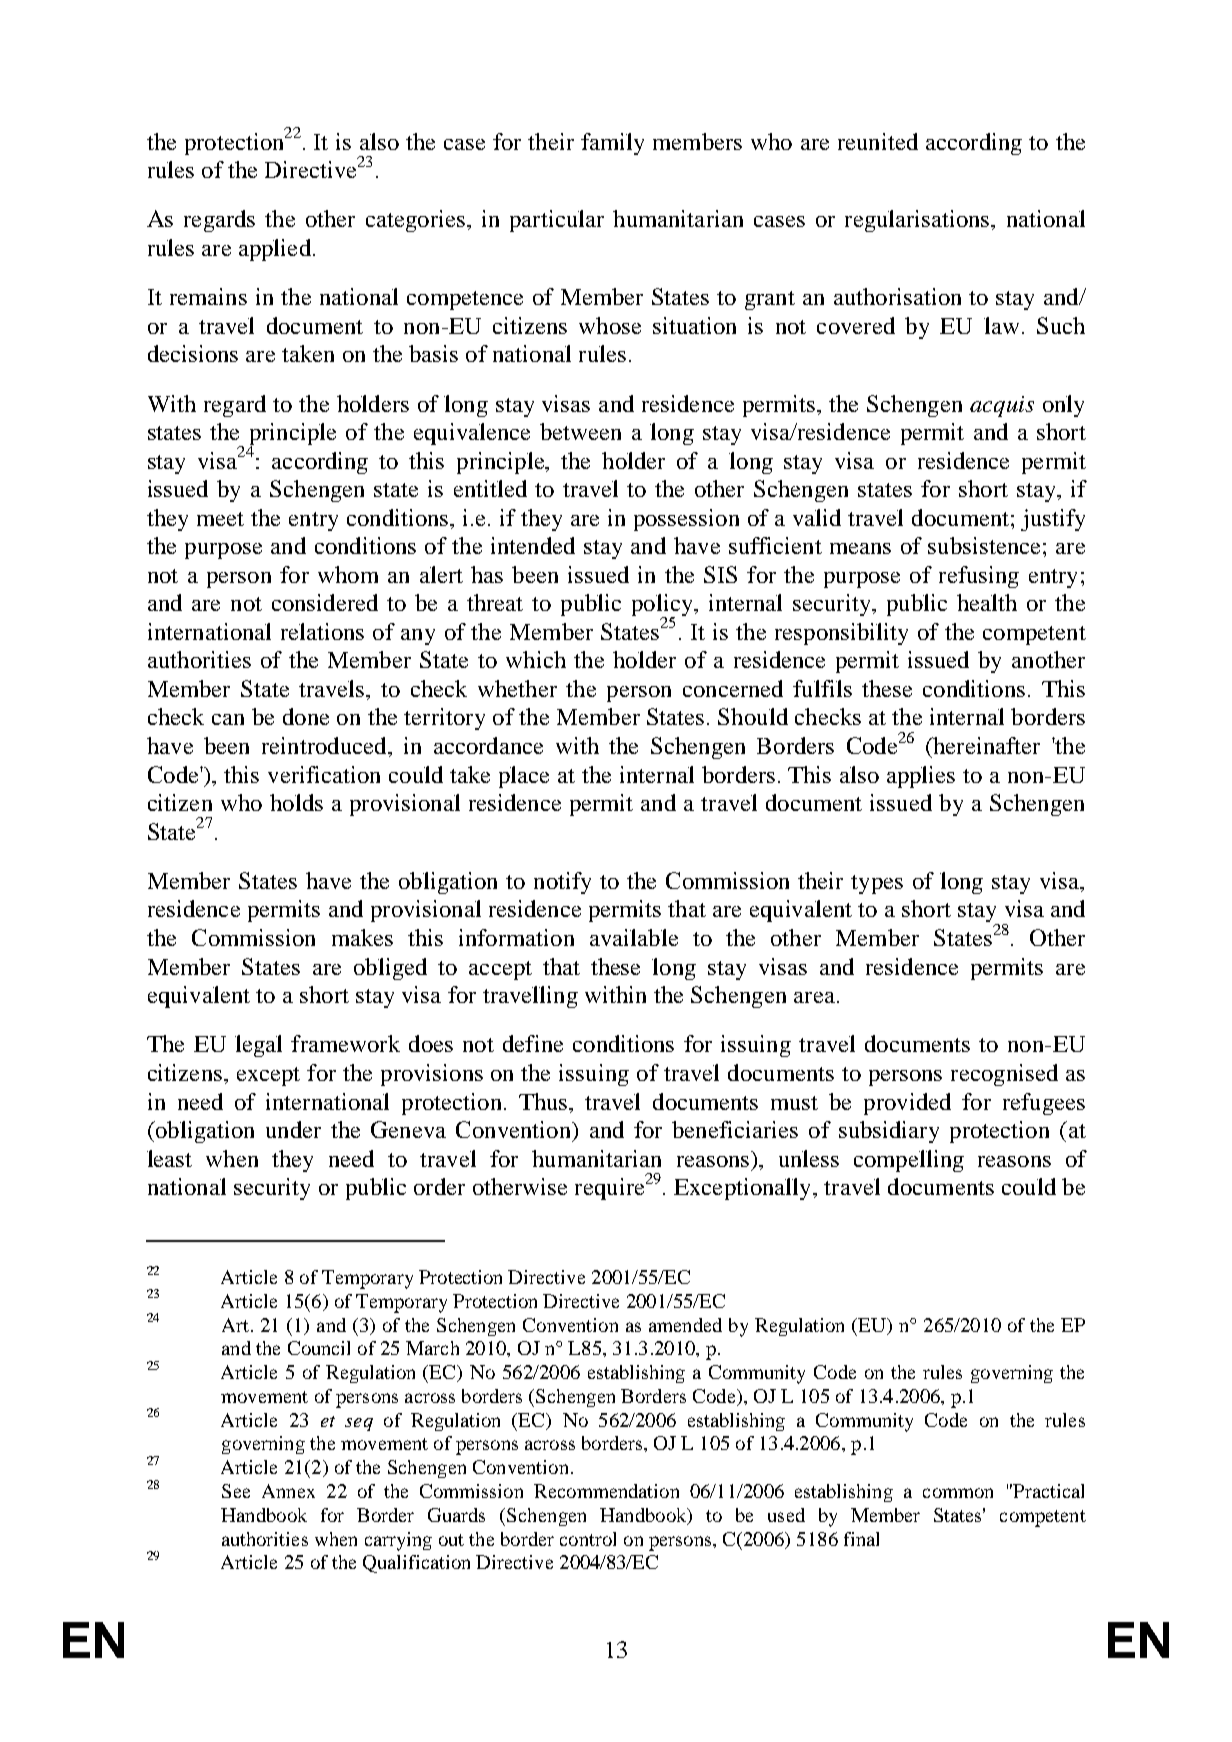  I want to click on relations, so click(322, 631).
